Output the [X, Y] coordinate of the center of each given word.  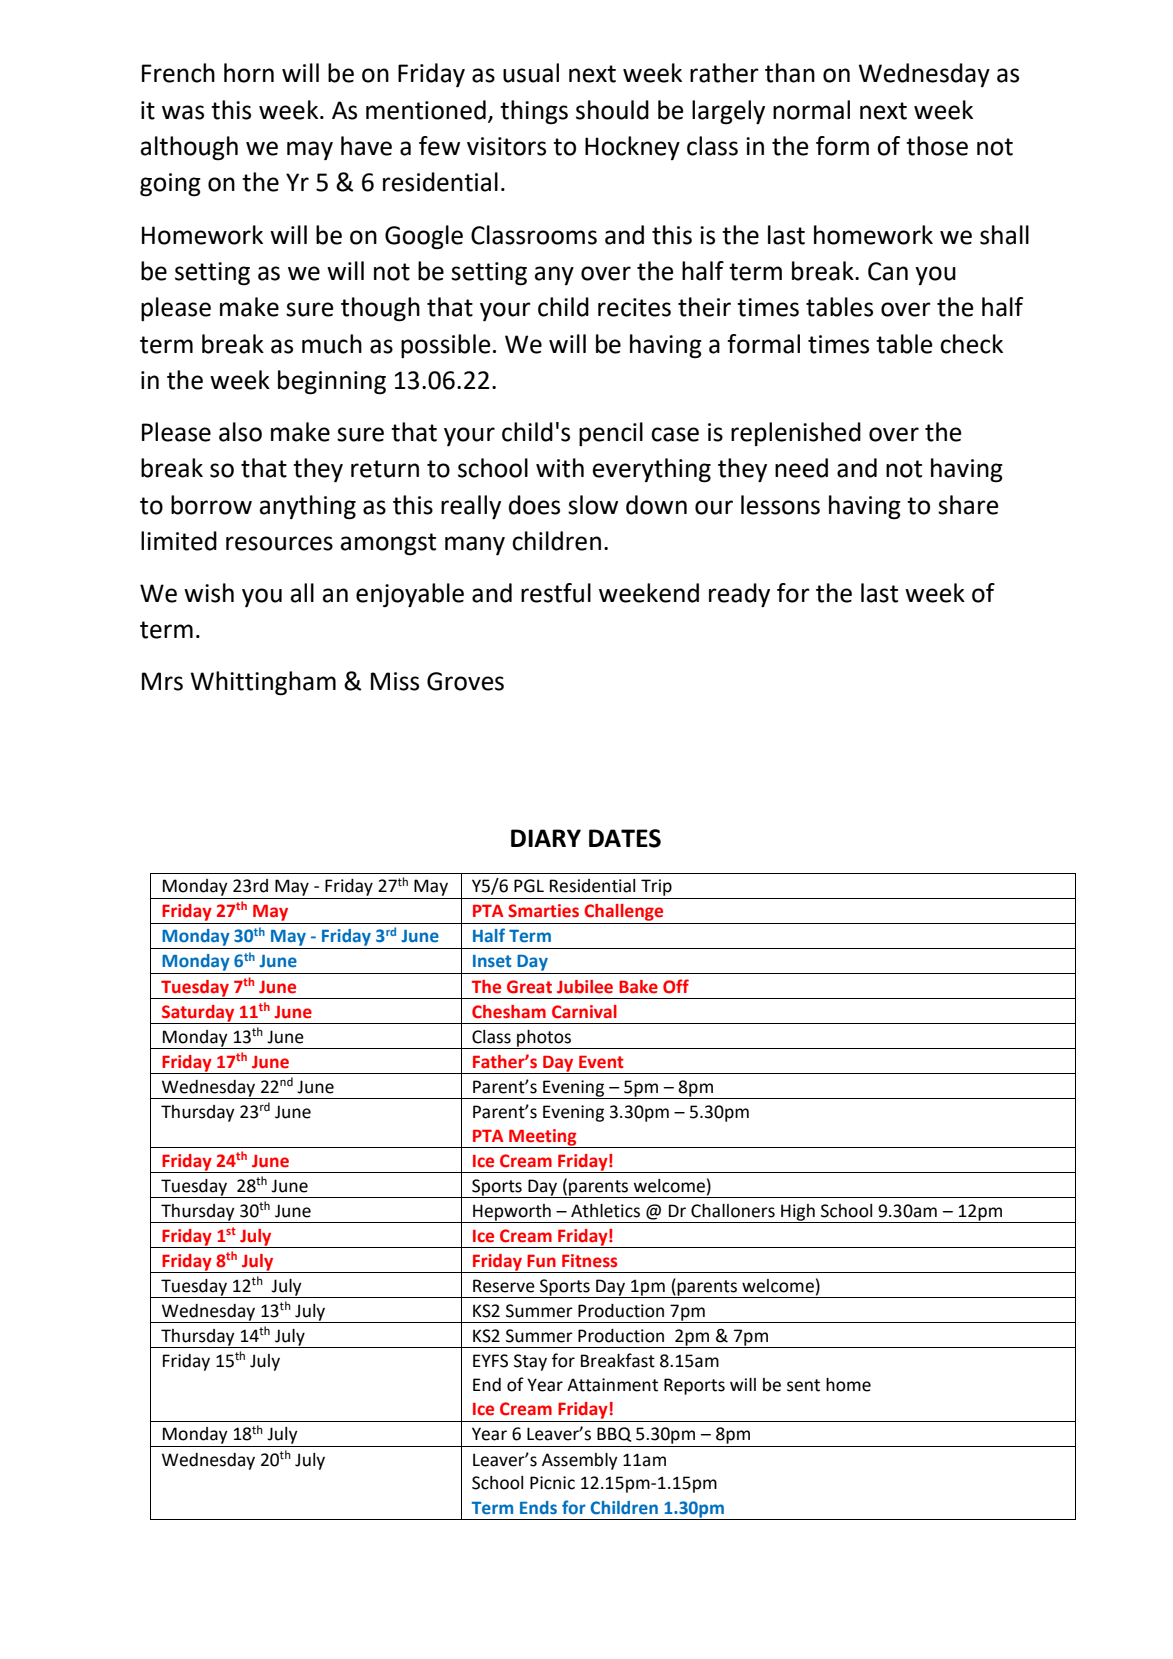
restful [556, 593]
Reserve [504, 1286]
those [937, 146]
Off [676, 986]
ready [739, 595]
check [971, 344]
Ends [538, 1508]
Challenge [623, 912]
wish [209, 593]
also [240, 432]
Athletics [605, 1211]
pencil [611, 434]
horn [249, 73]
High [798, 1213]
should [612, 110]
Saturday [198, 1014]
